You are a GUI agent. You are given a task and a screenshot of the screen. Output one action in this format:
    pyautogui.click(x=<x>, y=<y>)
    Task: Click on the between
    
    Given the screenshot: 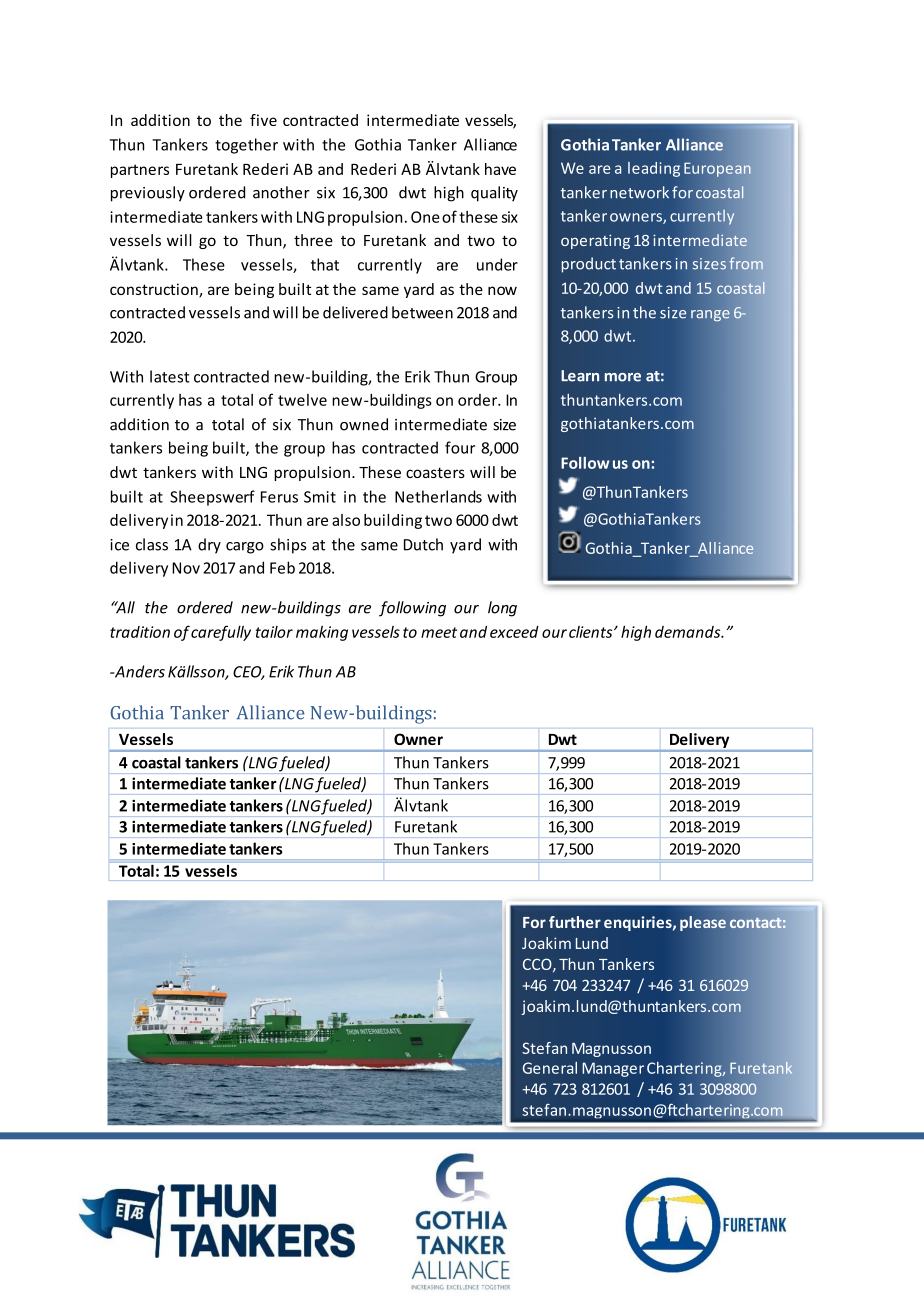 What is the action you would take?
    pyautogui.click(x=422, y=312)
